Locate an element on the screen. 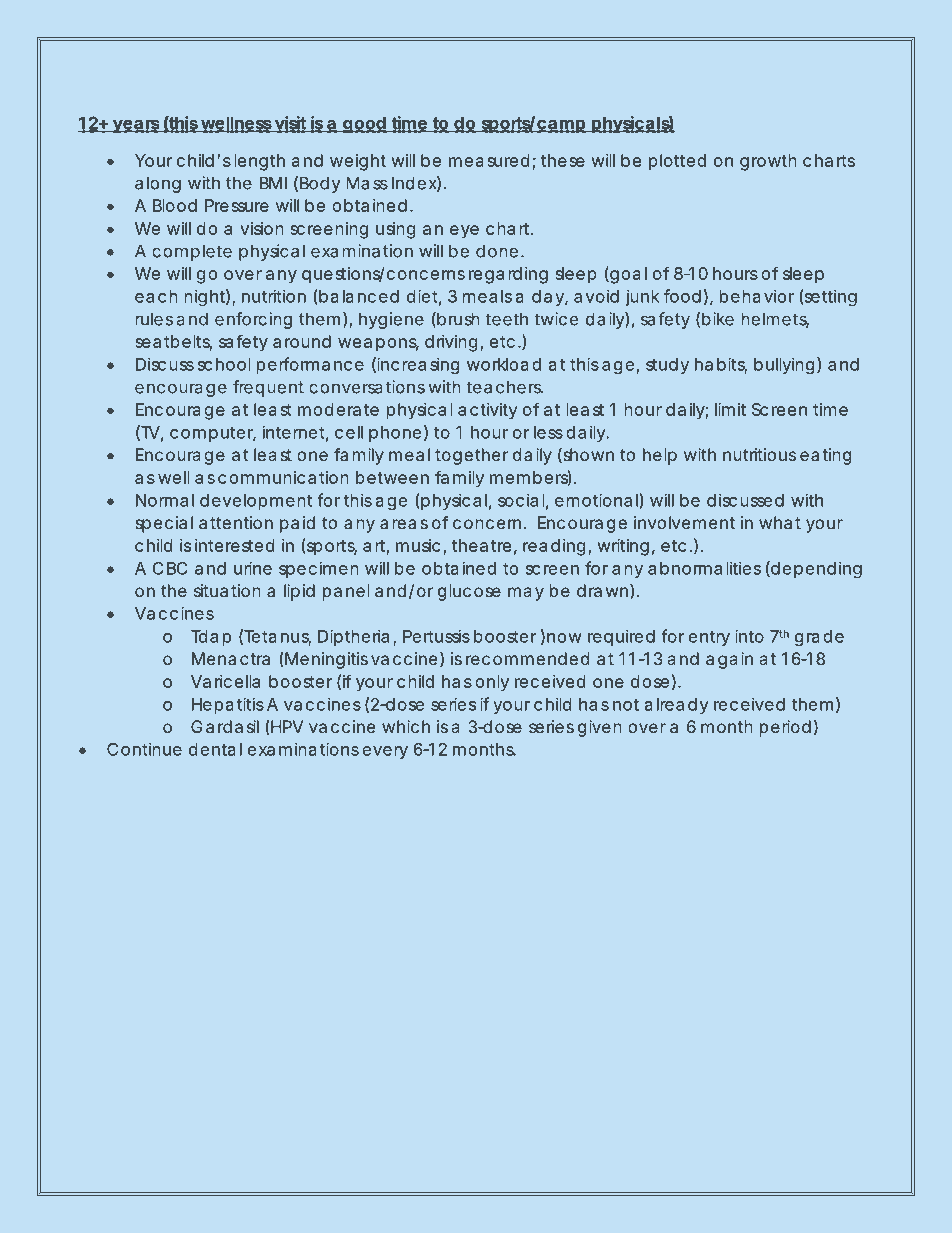  which is located at coordinates (406, 726).
